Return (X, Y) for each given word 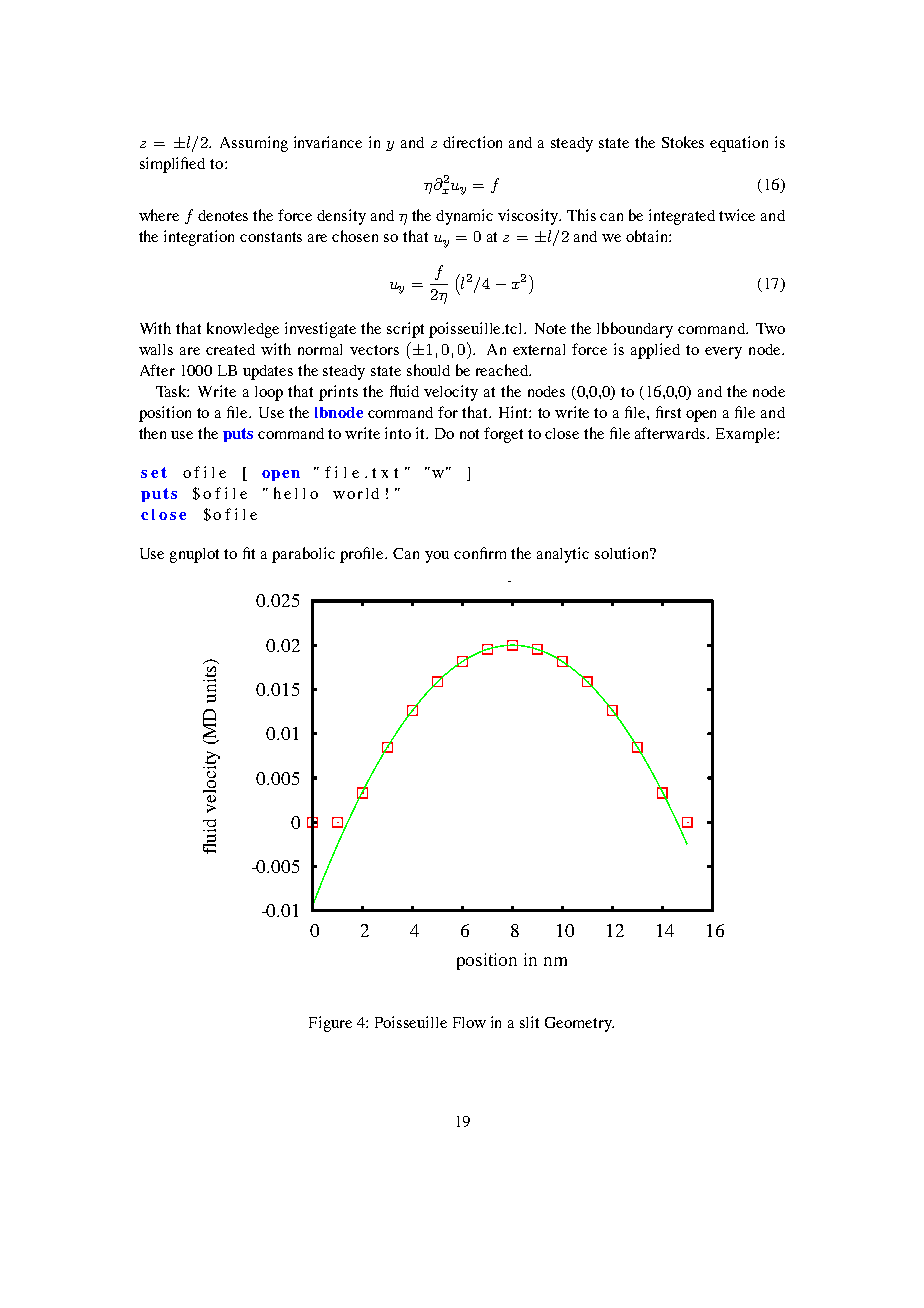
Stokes (683, 142)
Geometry (579, 1024)
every (723, 353)
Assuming (254, 144)
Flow (469, 1022)
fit (249, 553)
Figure (330, 1024)
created (230, 349)
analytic (563, 555)
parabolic (303, 555)
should (428, 370)
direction (472, 142)
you (437, 557)
